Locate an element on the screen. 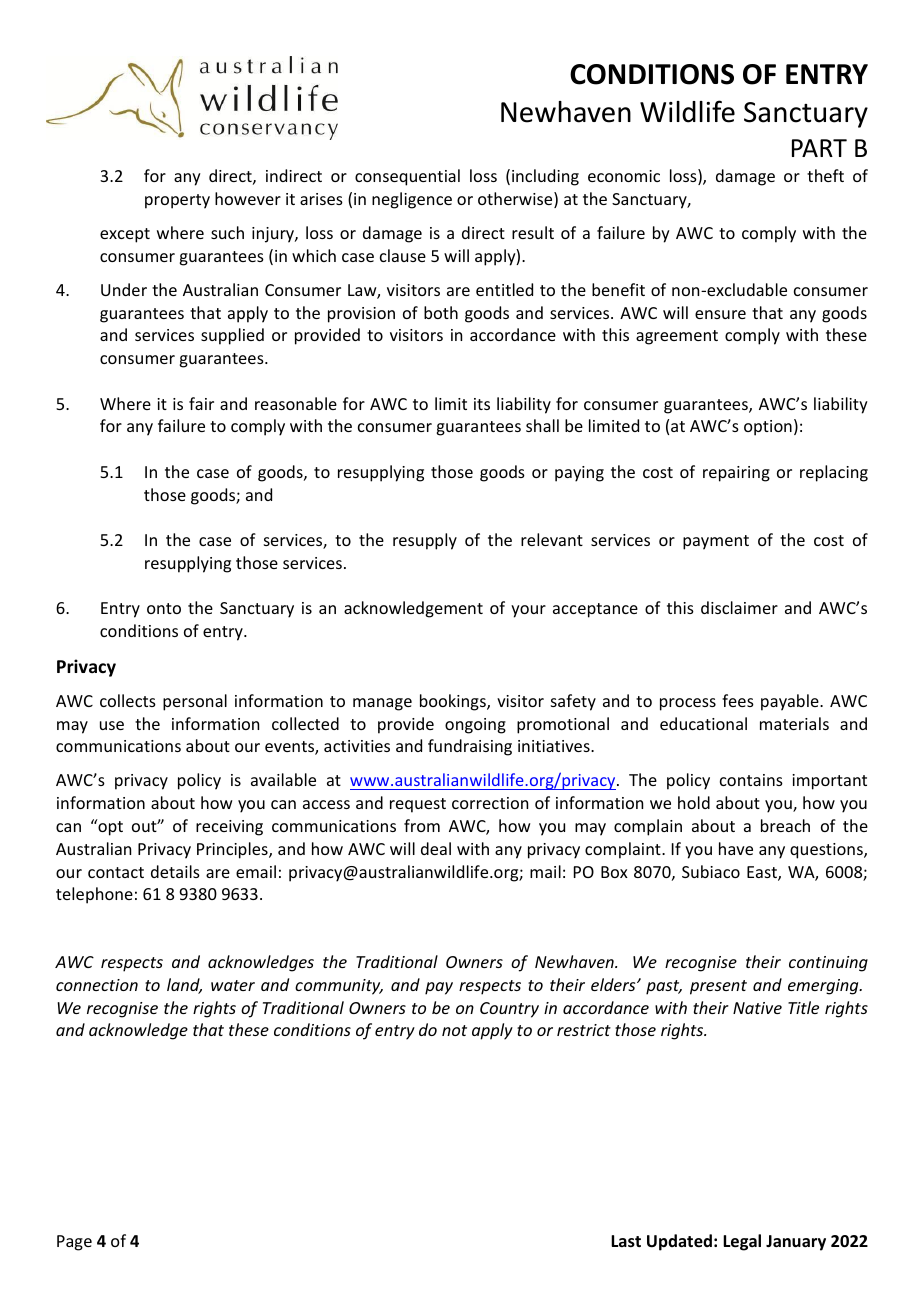 The height and width of the screenshot is (1308, 924). personal is located at coordinates (195, 702).
